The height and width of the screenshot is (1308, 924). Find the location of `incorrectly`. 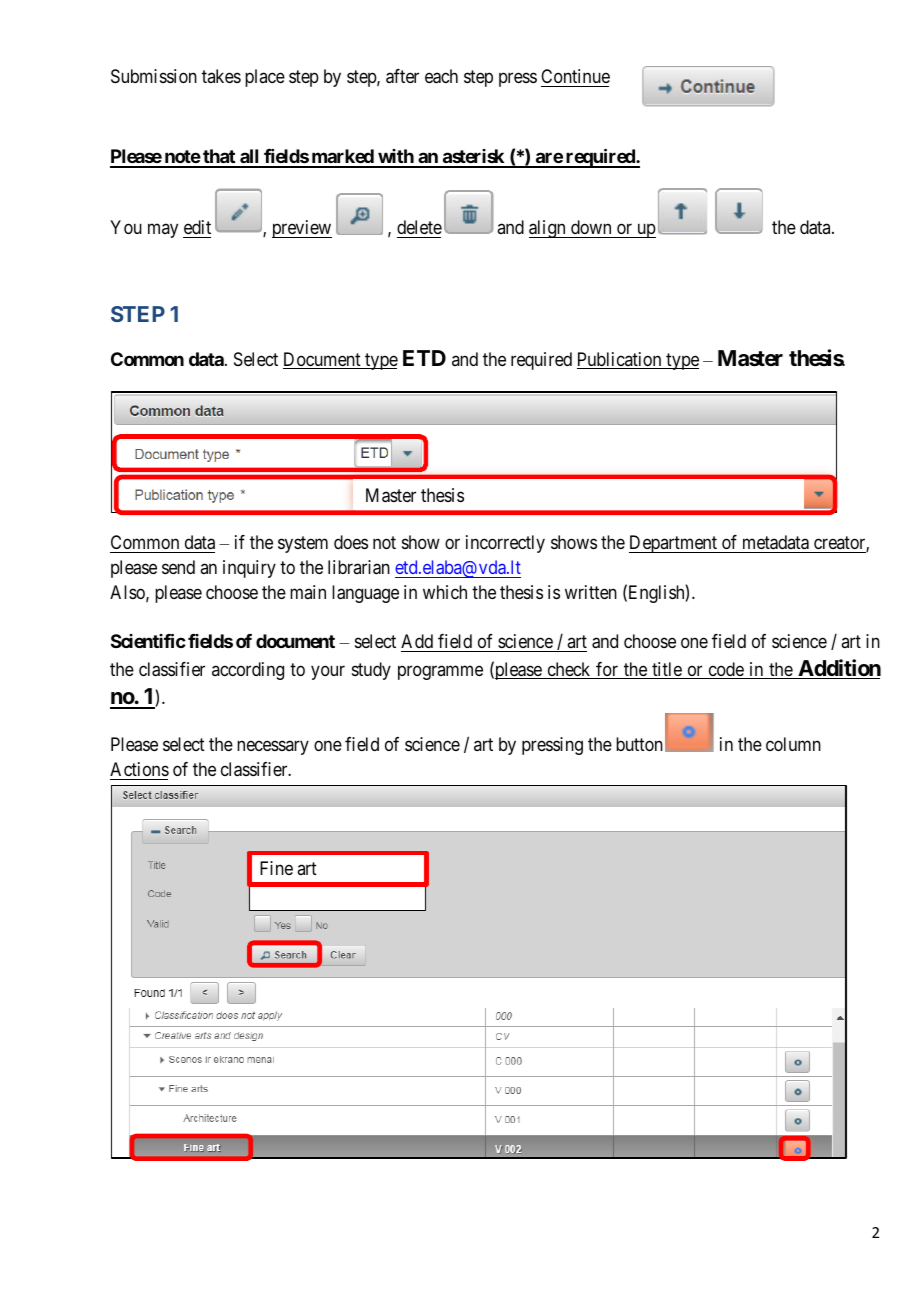

incorrectly is located at coordinates (505, 544).
